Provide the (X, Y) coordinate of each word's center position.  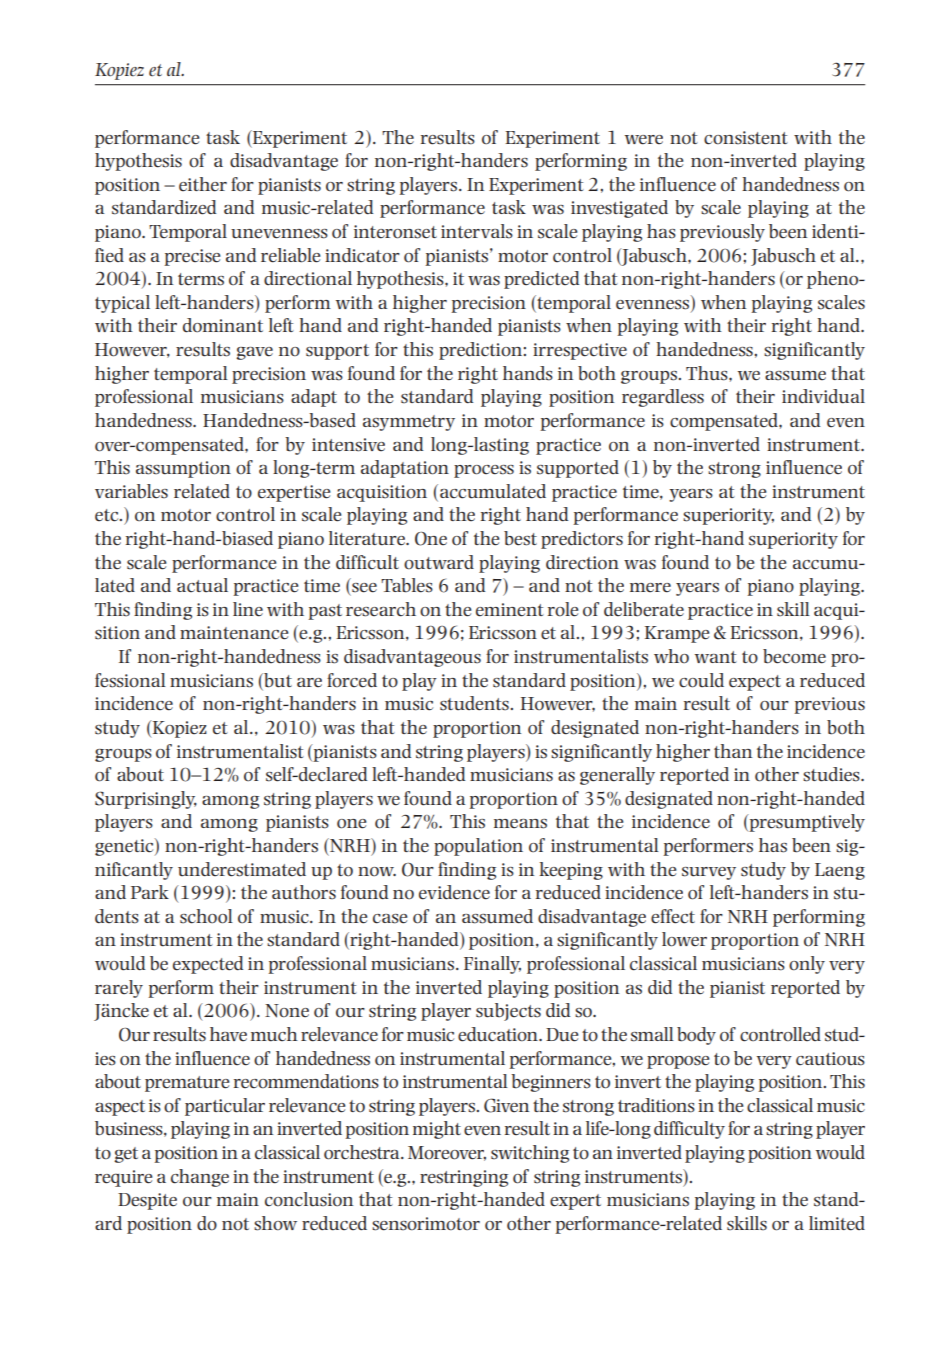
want (716, 657)
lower (684, 939)
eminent (510, 610)
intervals (477, 231)
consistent (746, 138)
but (277, 680)
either (203, 184)
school (206, 916)
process (484, 471)
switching (530, 1154)
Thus (708, 373)
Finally (492, 965)
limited (837, 1223)
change (200, 1178)
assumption (183, 469)
